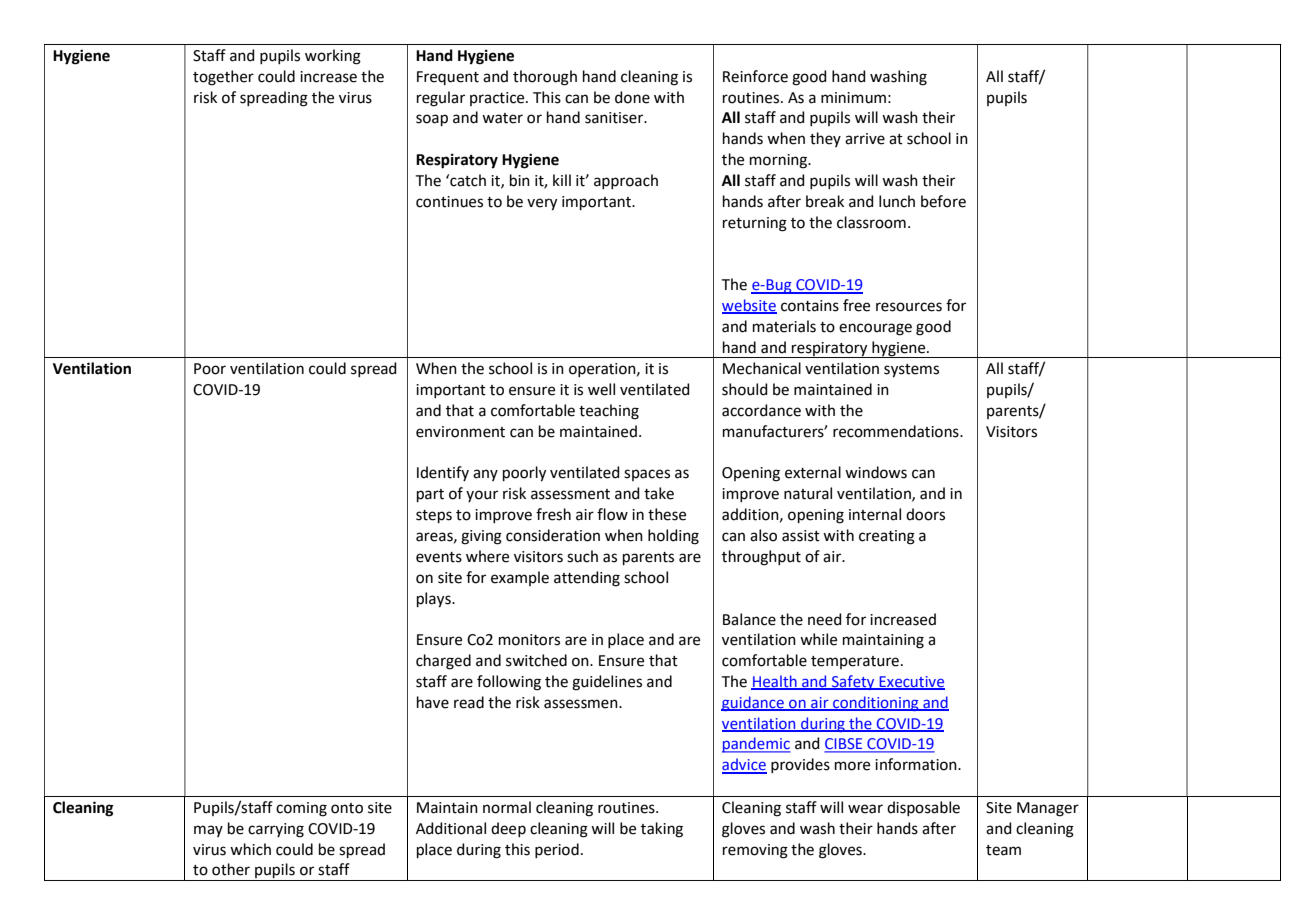 This screenshot has height=924, width=1308. What do you see at coordinates (333, 57) in the screenshot?
I see `working` at bounding box center [333, 57].
